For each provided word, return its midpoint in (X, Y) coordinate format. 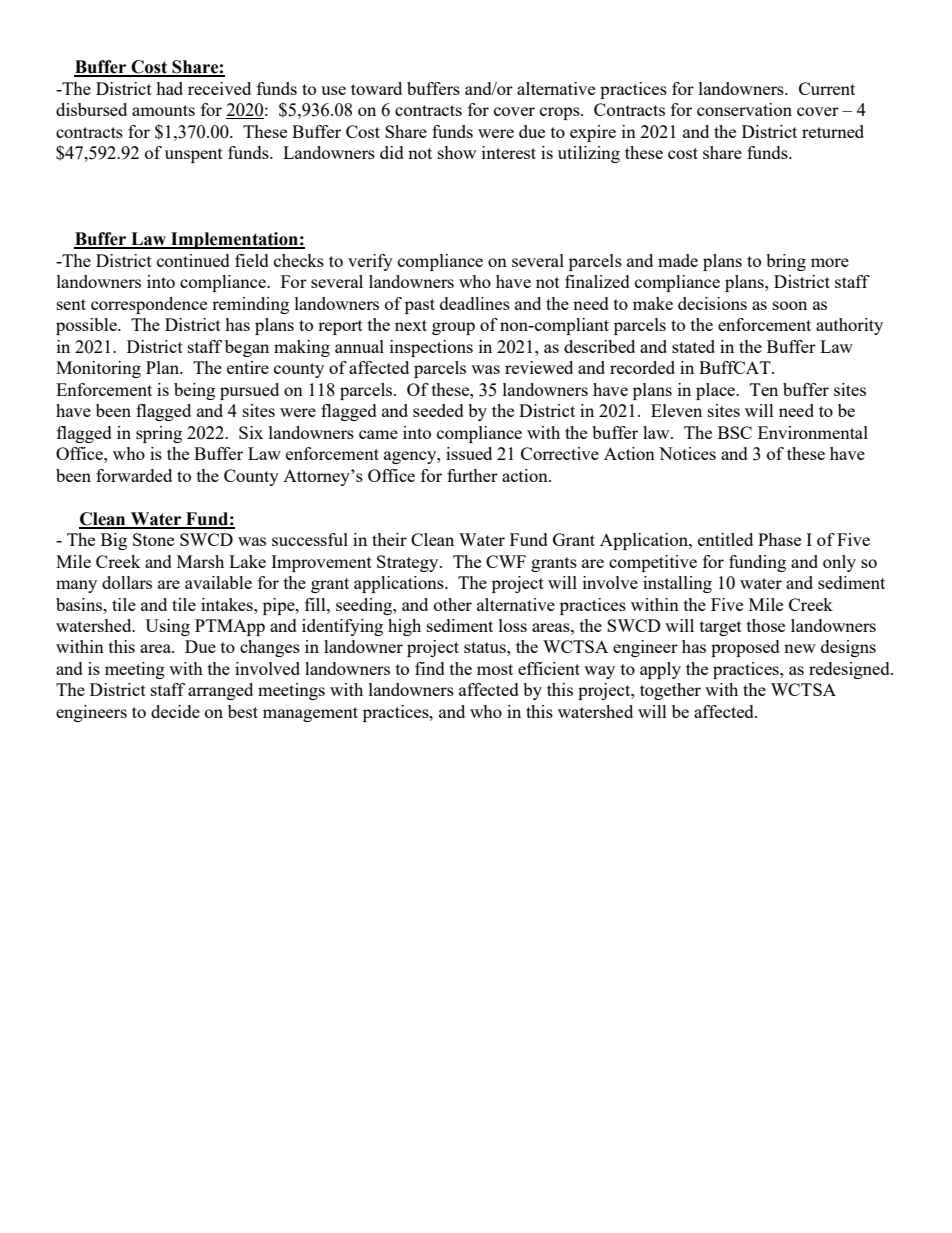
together (670, 691)
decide (175, 711)
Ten (764, 389)
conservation (744, 109)
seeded (438, 410)
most (495, 669)
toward (376, 88)
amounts (163, 110)
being (194, 391)
